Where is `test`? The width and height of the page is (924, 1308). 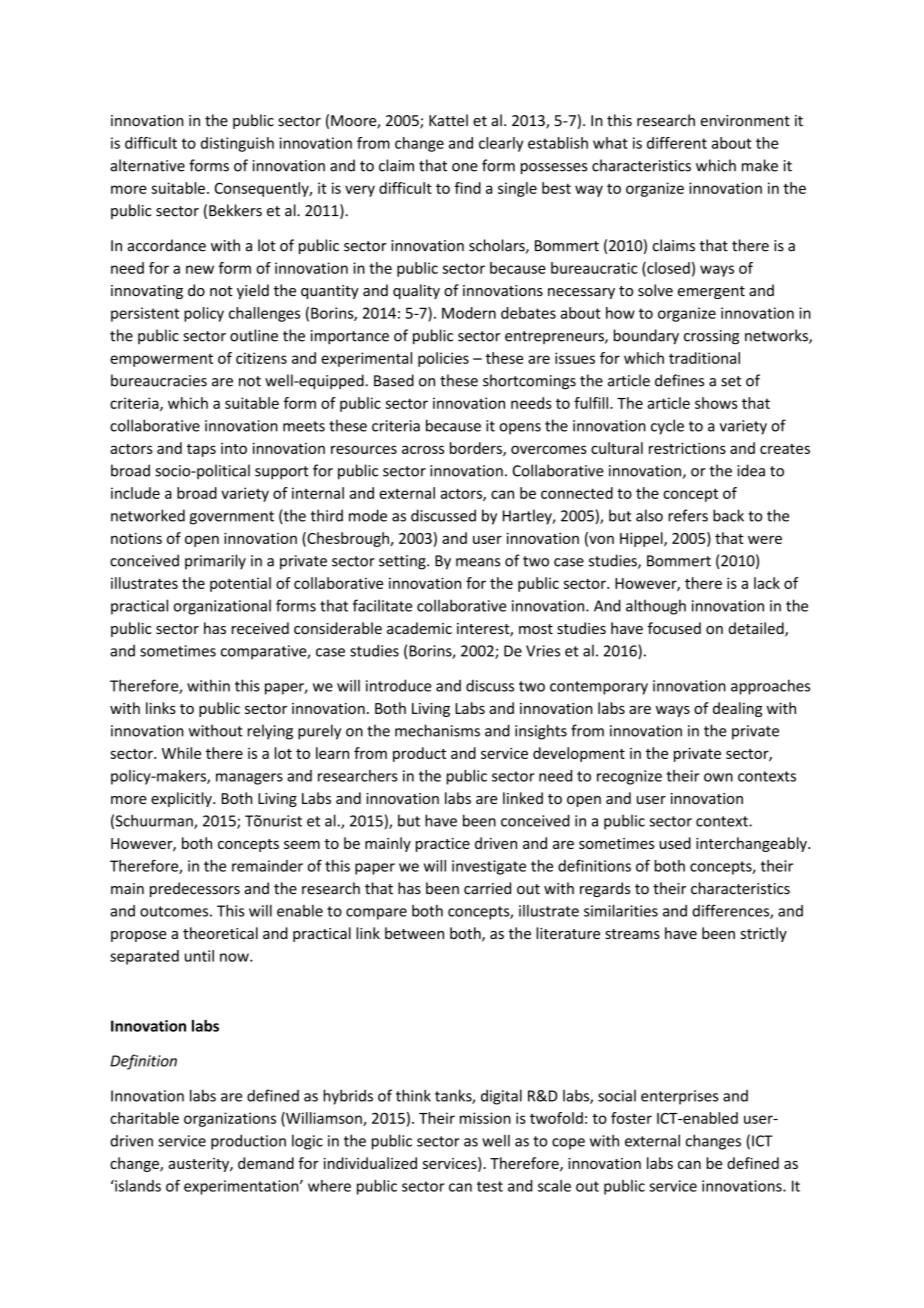 test is located at coordinates (490, 1186).
